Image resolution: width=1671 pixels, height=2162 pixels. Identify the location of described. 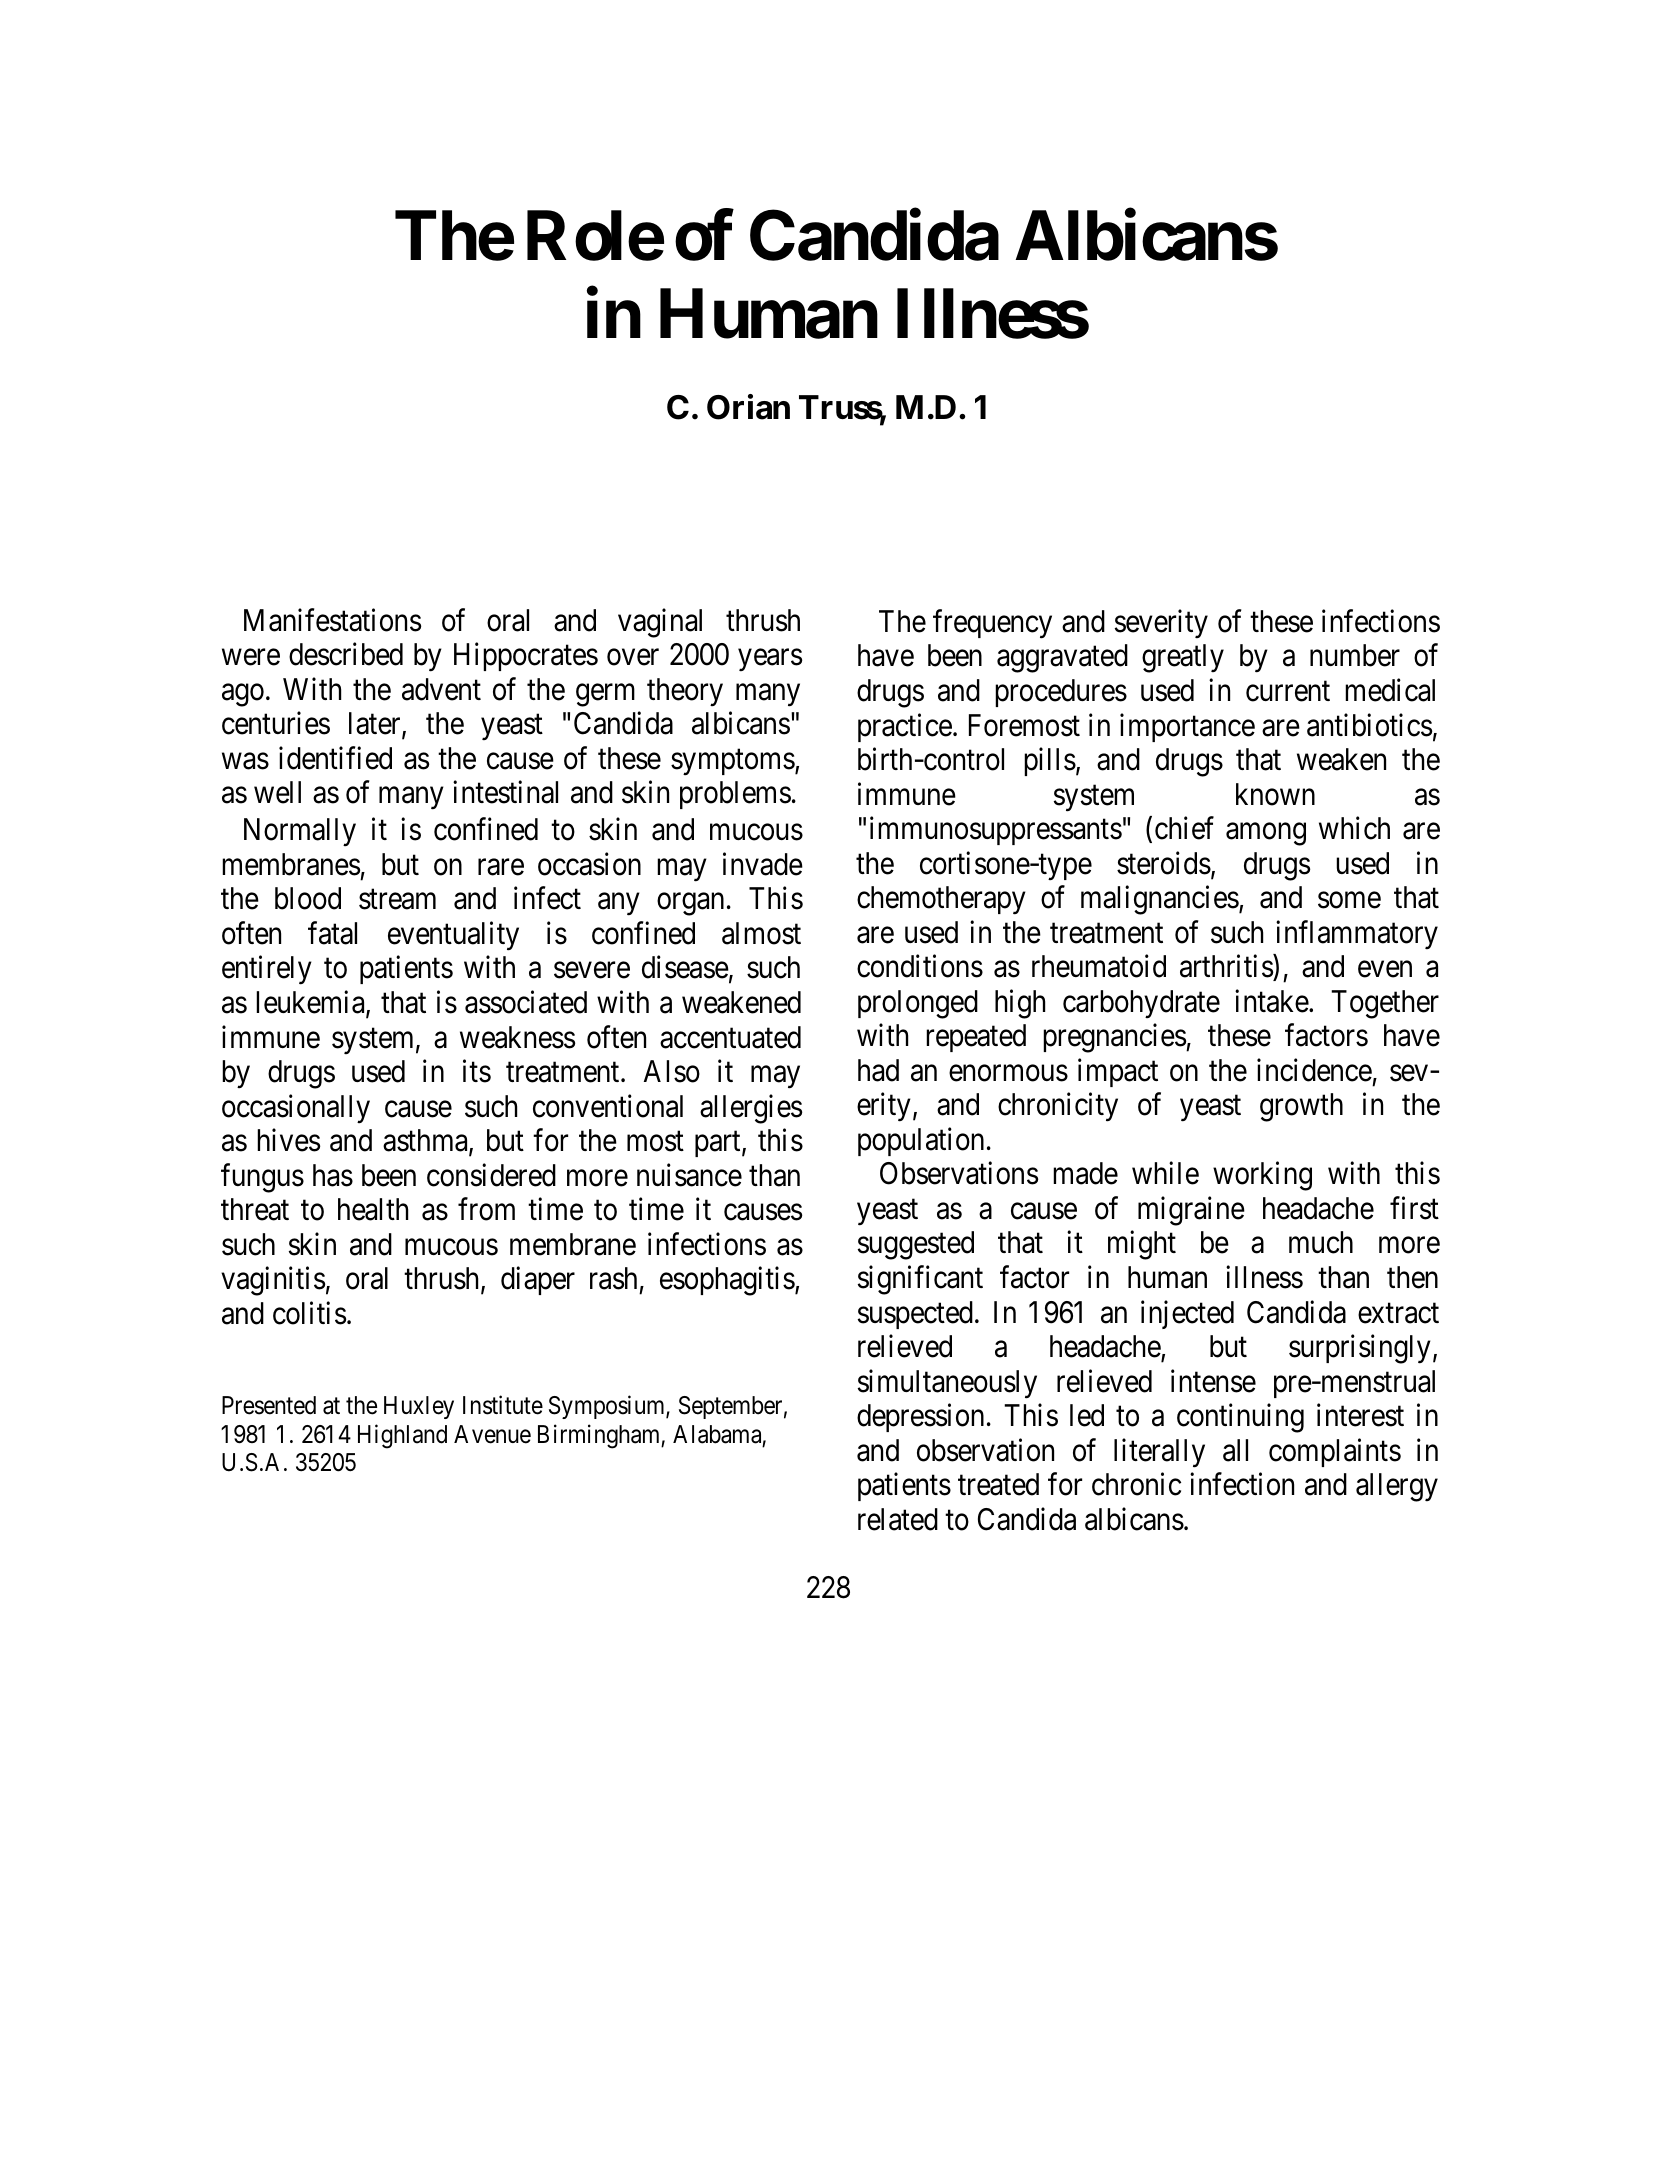
(346, 654).
